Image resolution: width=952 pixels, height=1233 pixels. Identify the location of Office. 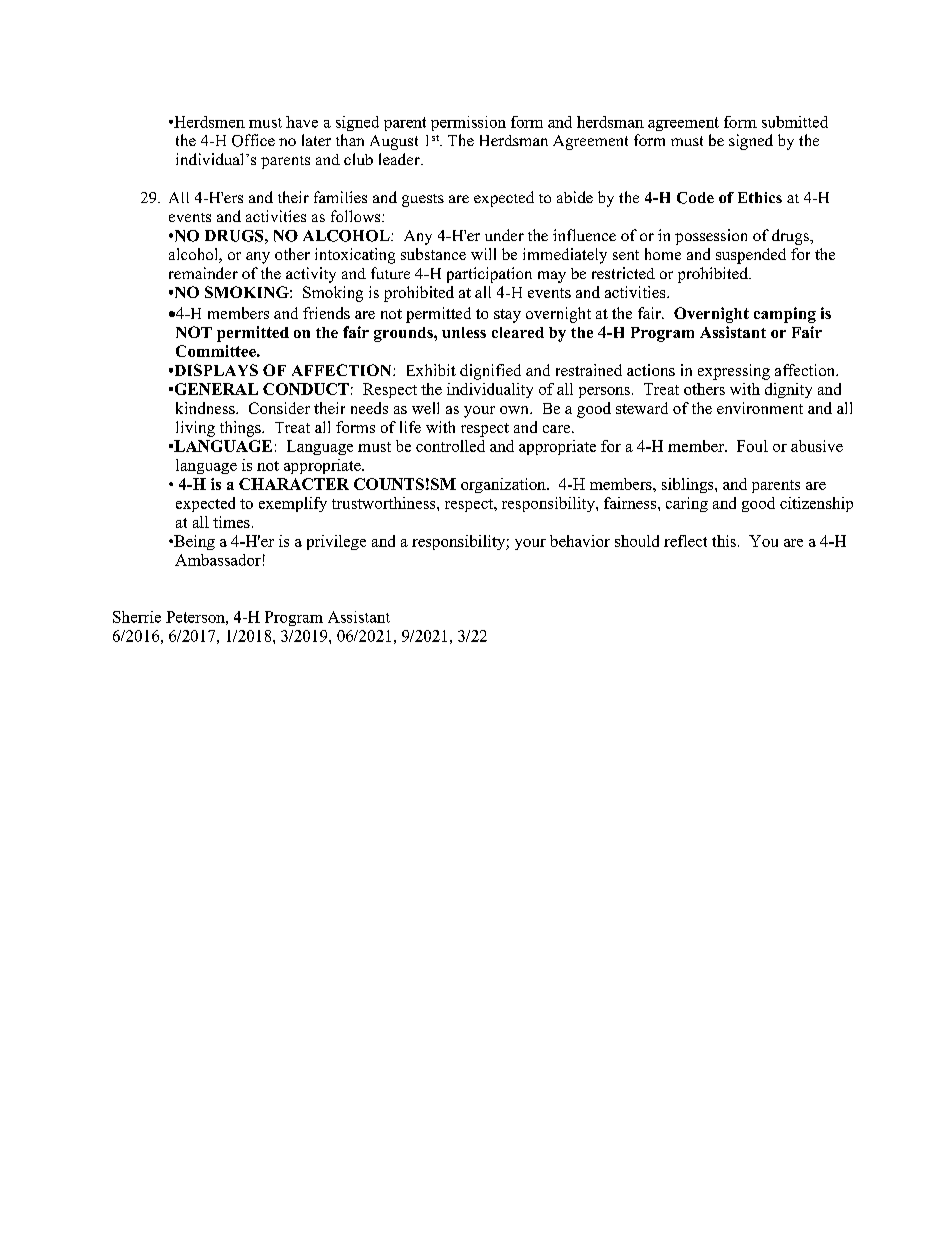
(253, 140).
